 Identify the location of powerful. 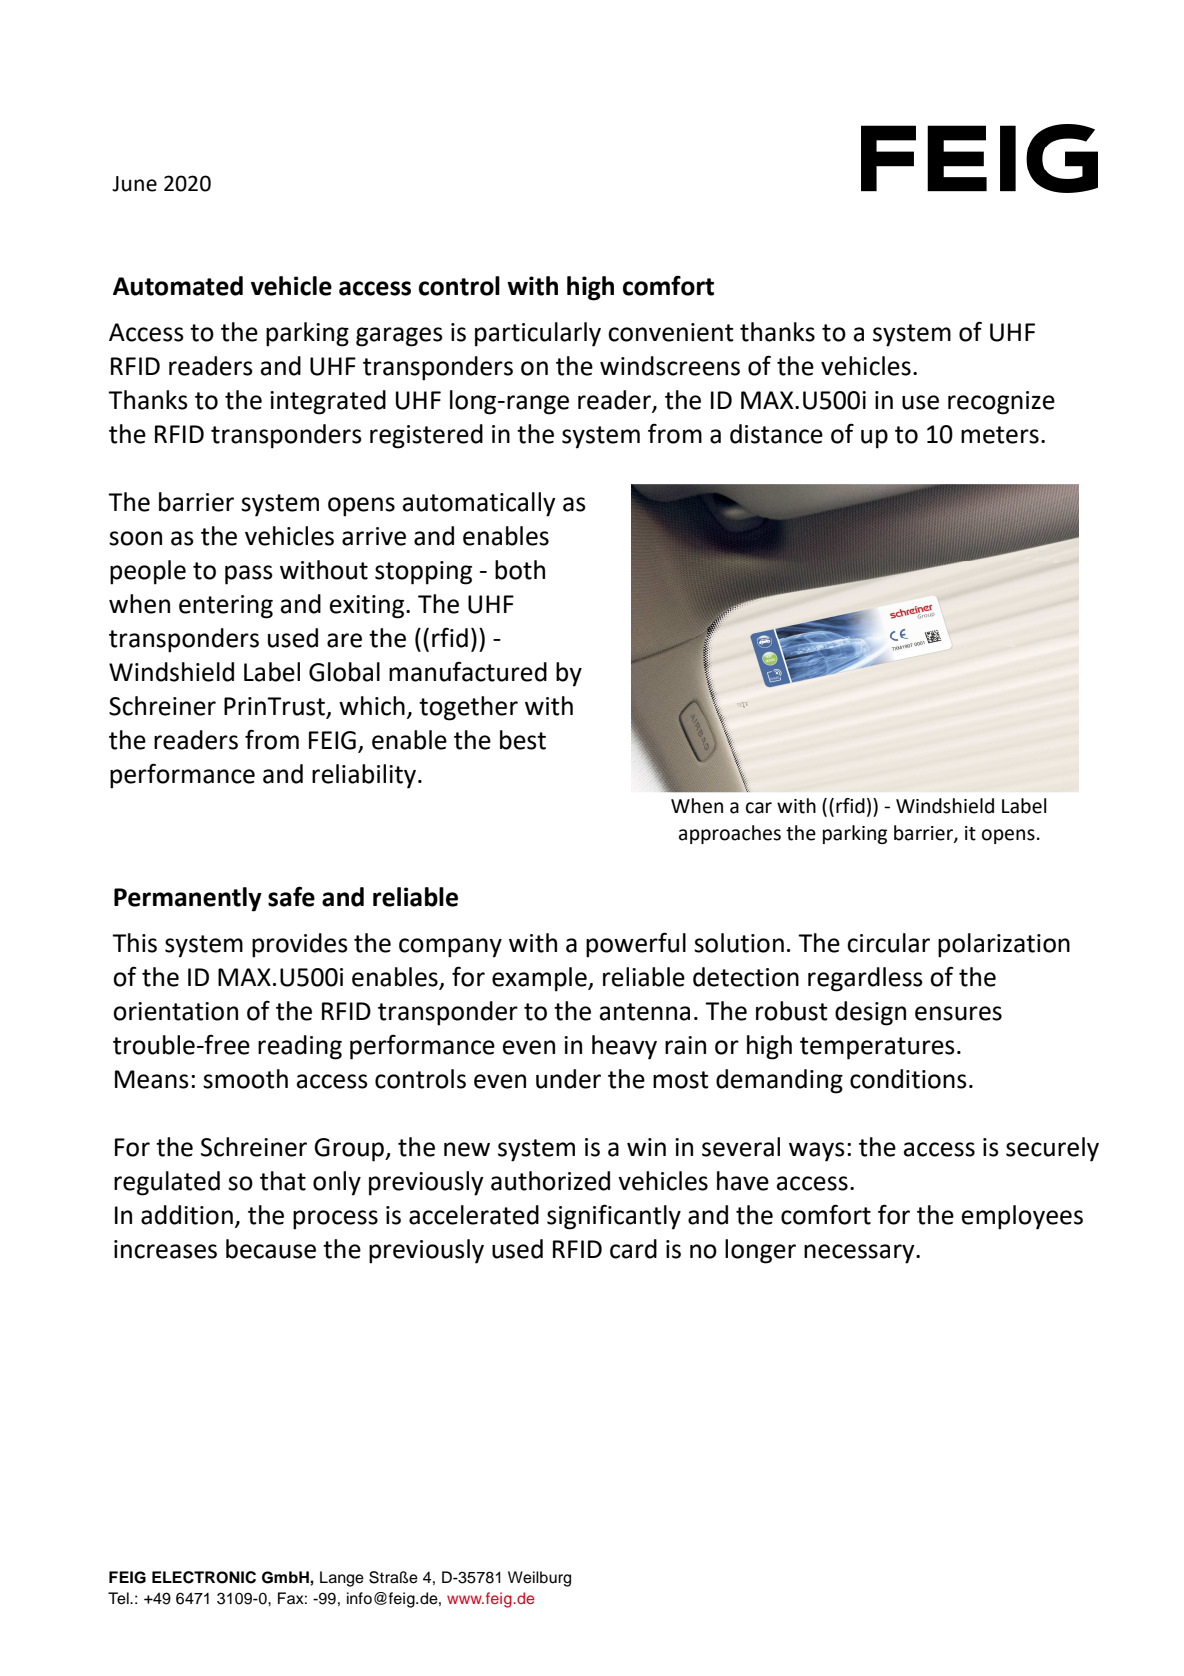
(636, 945).
